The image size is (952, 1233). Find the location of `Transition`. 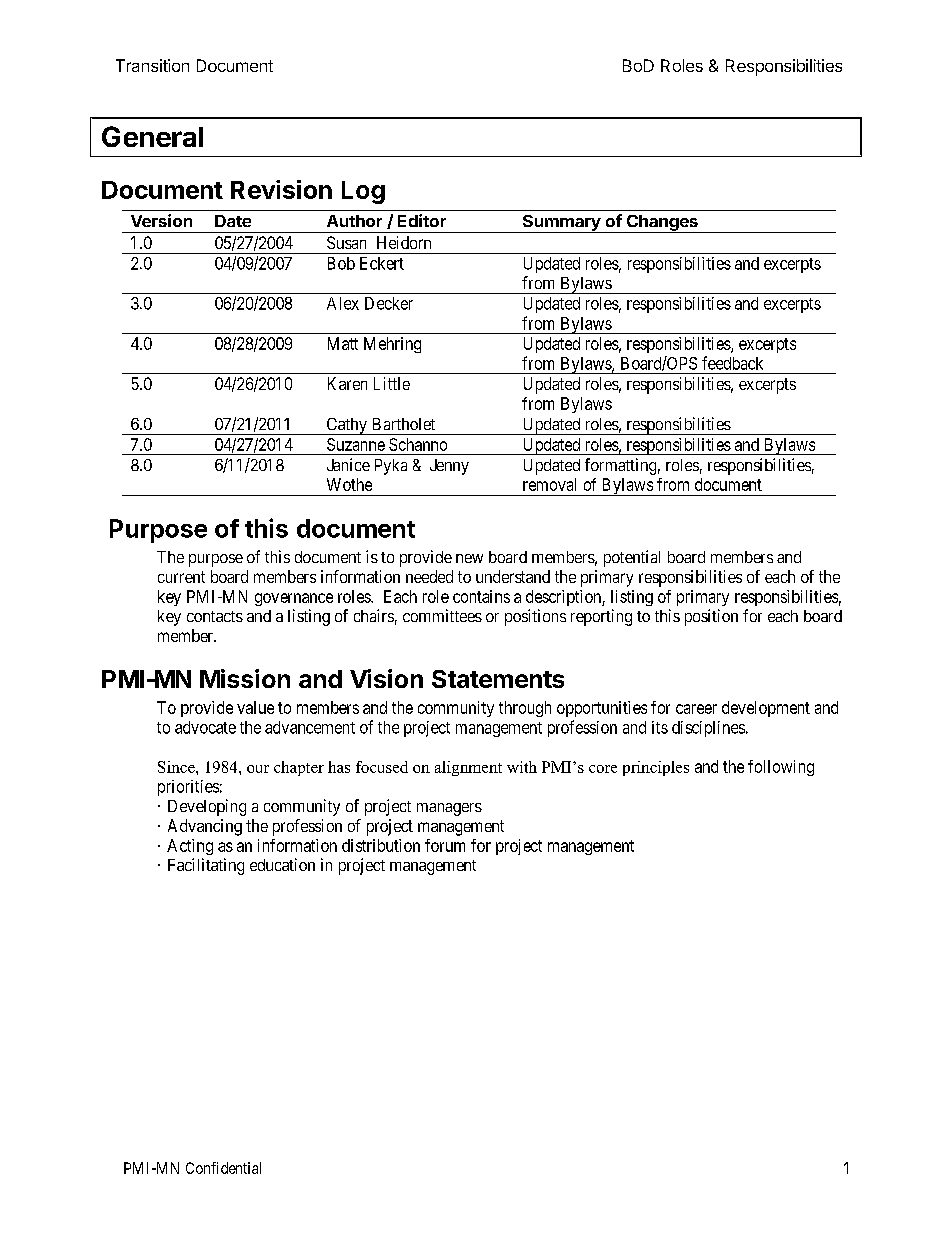

Transition is located at coordinates (152, 65).
